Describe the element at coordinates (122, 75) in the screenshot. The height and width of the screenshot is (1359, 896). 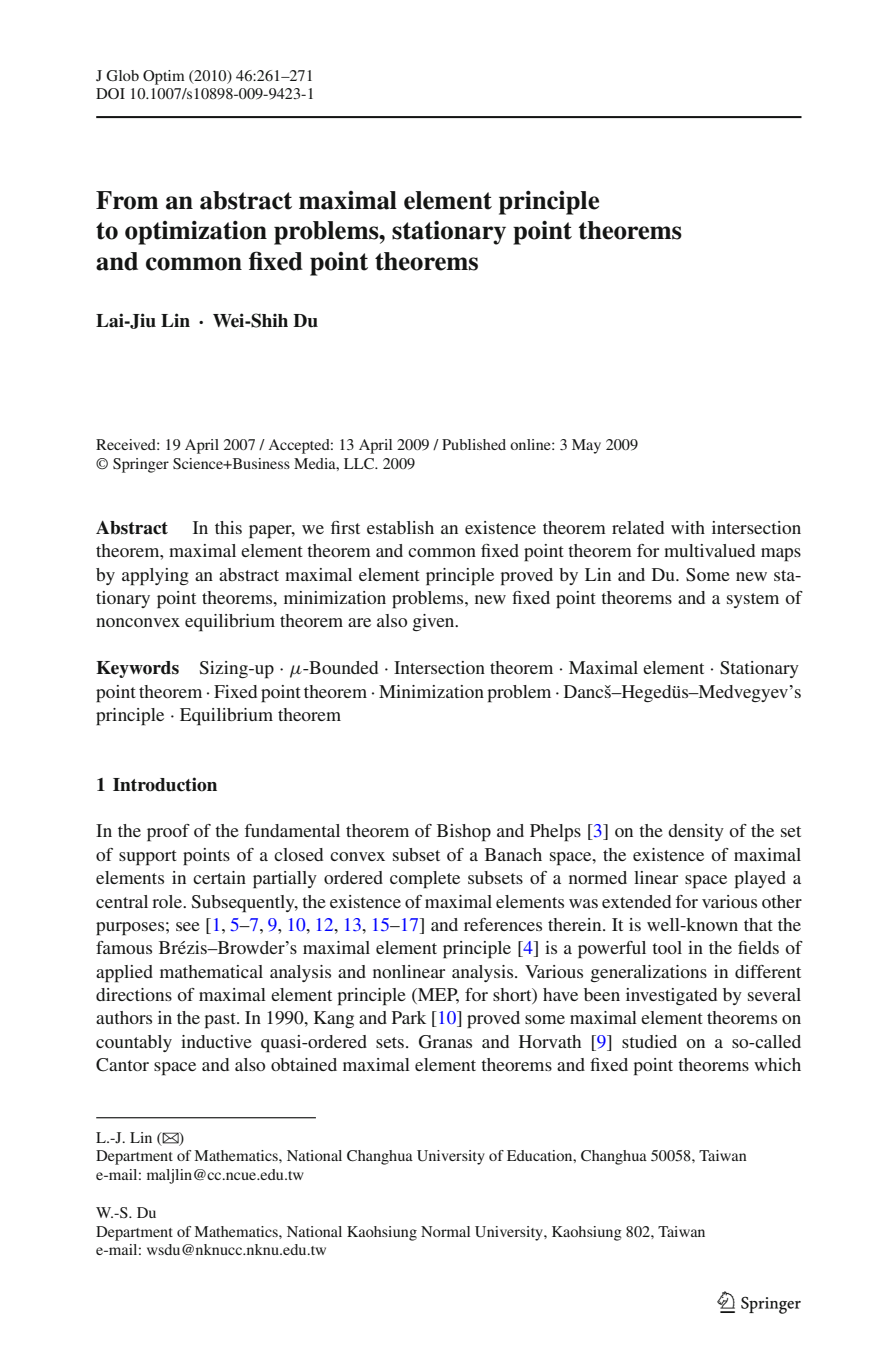
I see `Glob` at that location.
